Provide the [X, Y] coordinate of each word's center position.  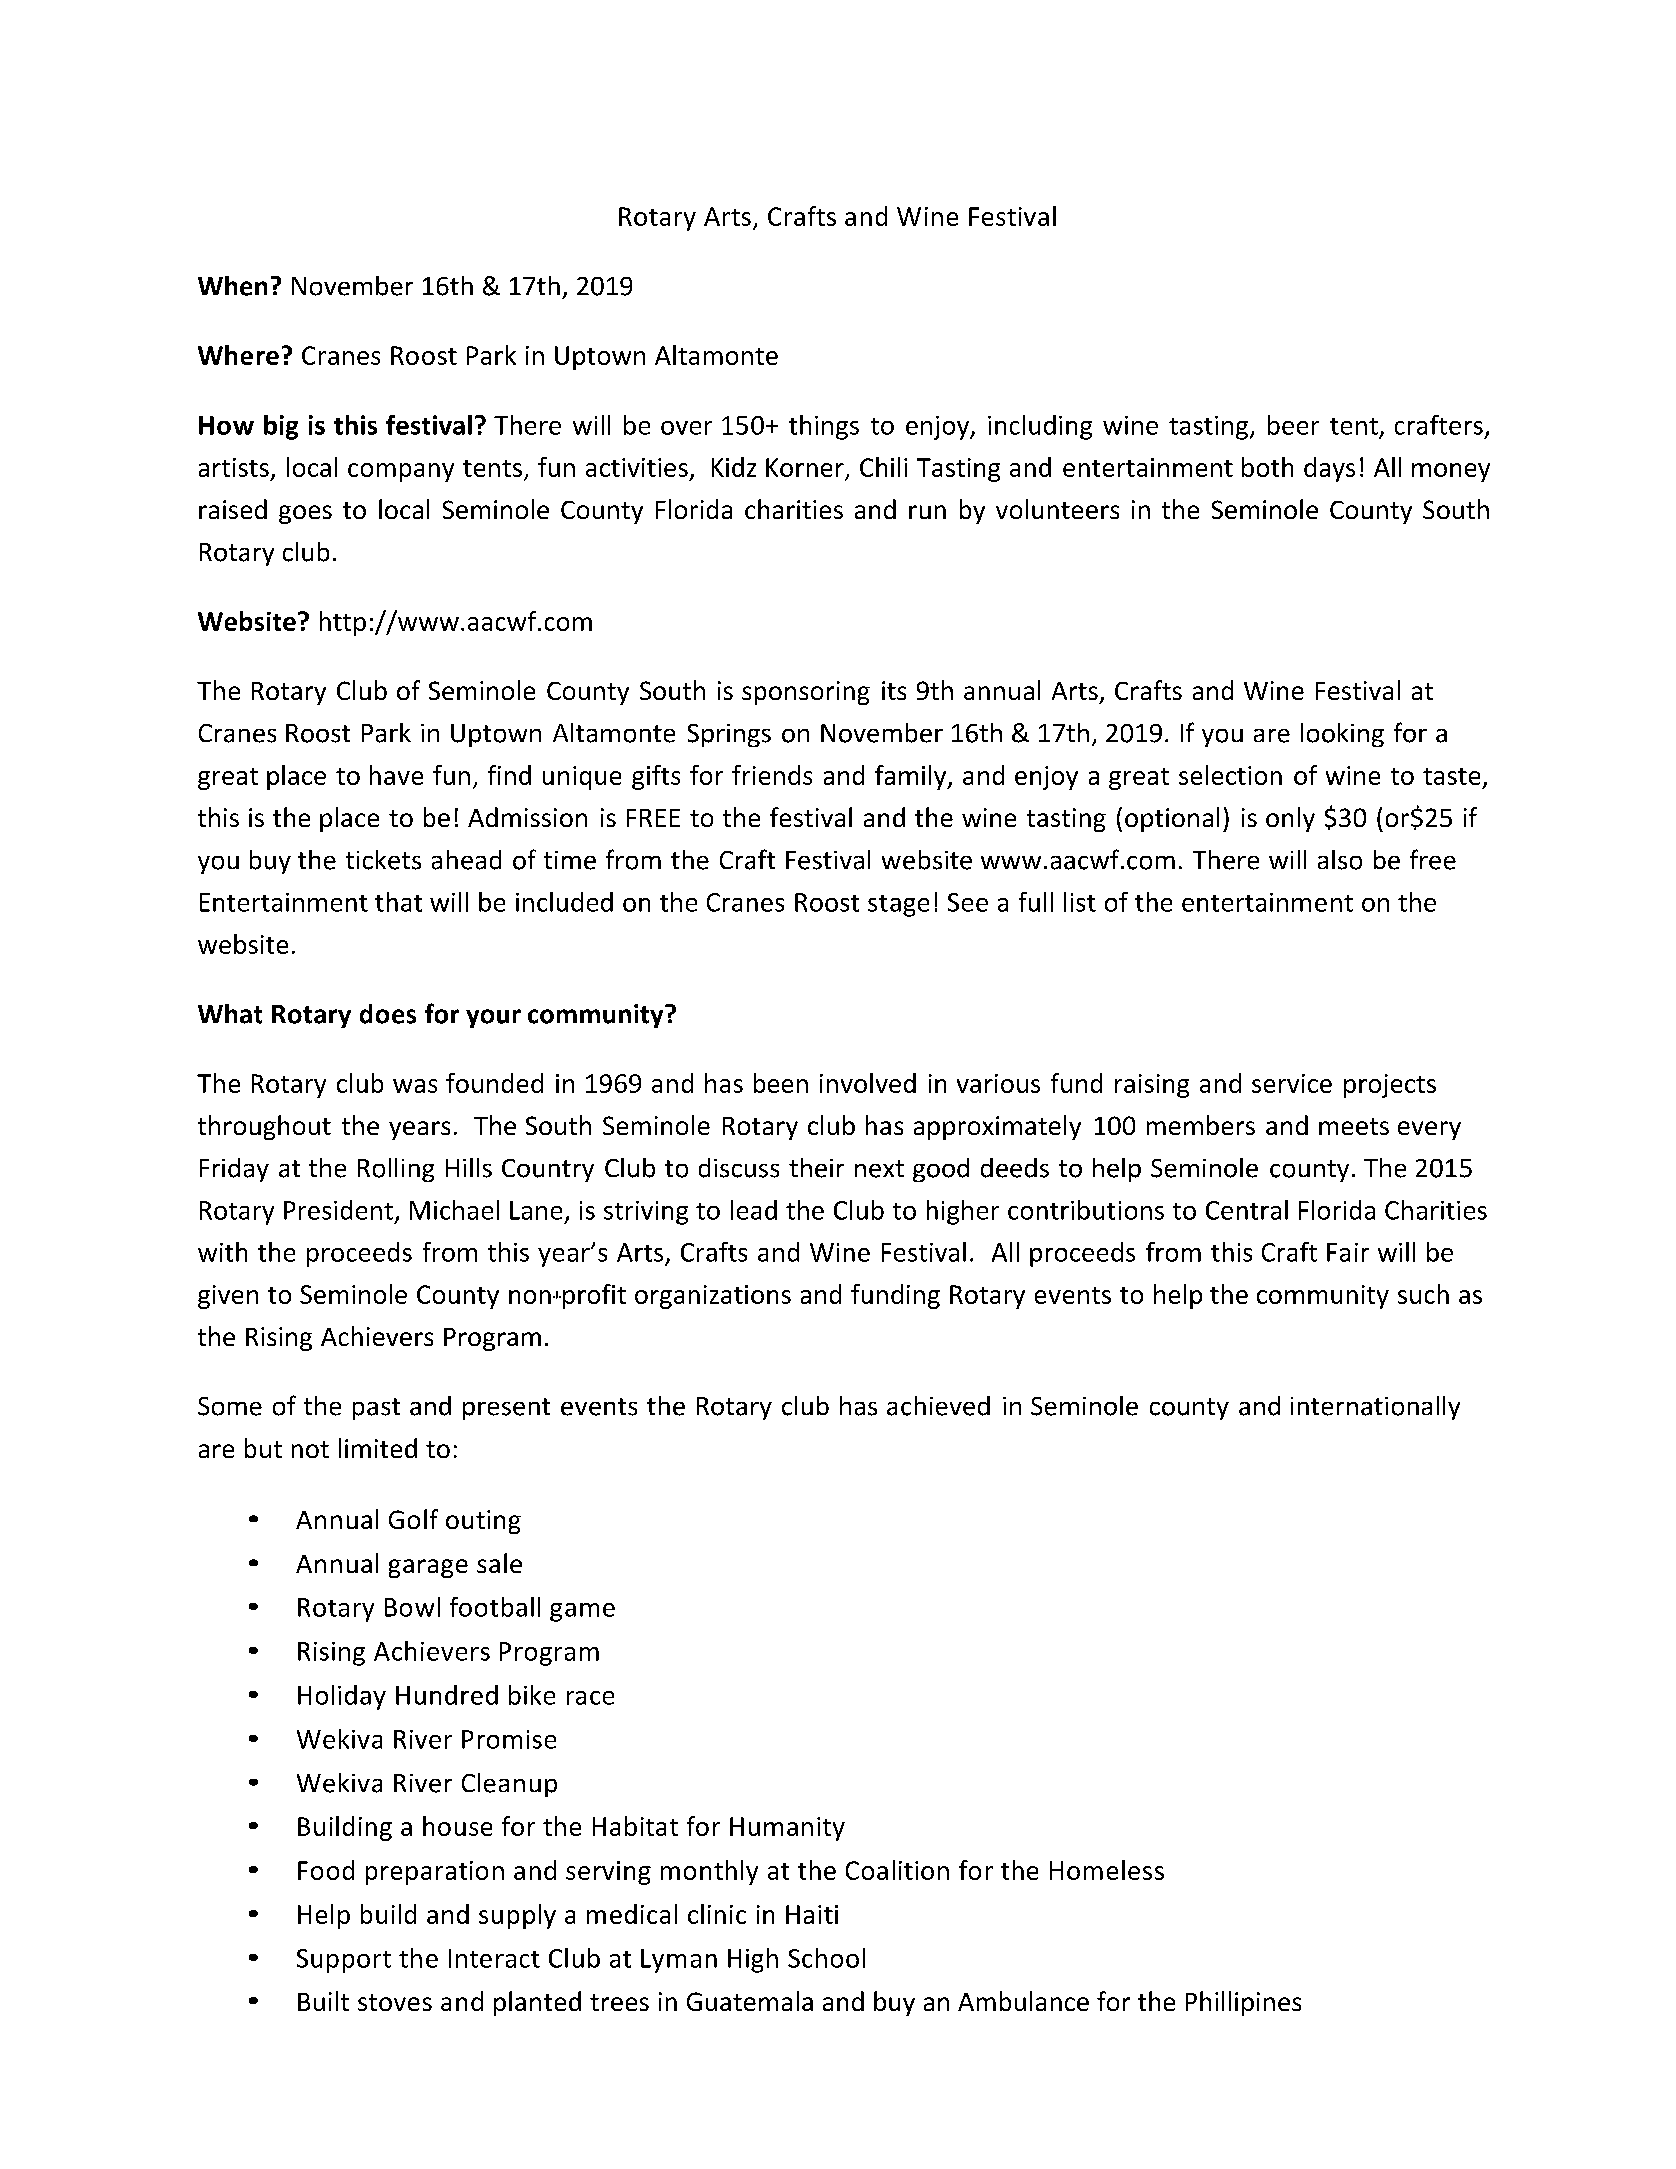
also [1340, 860]
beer [1293, 425]
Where [238, 355]
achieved [938, 1406]
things [824, 427]
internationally [1375, 1408]
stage [898, 906]
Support [344, 1961]
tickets [383, 860]
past [376, 1409]
